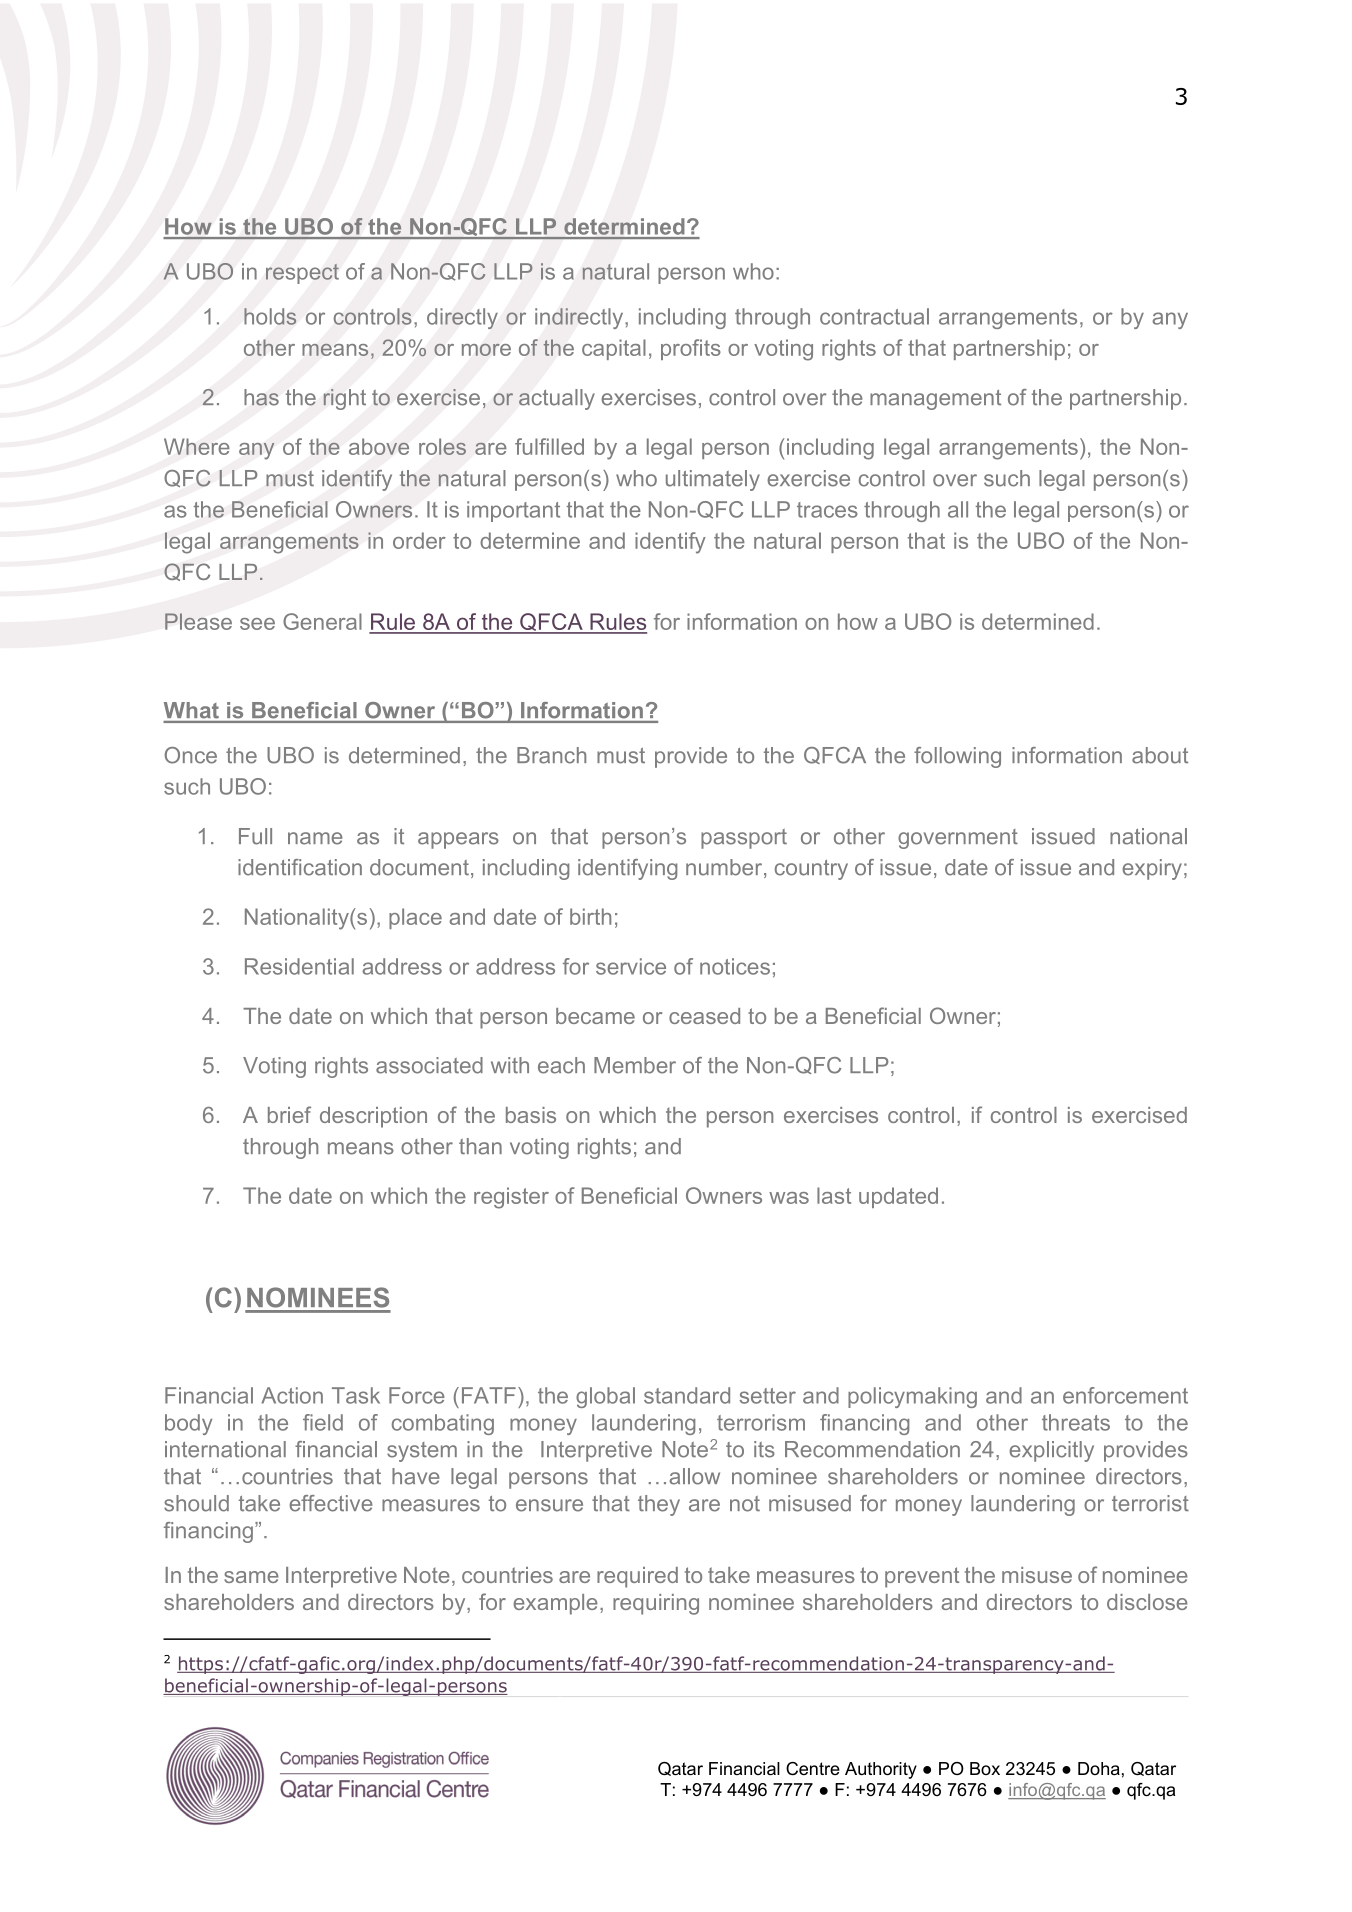 The width and height of the screenshot is (1352, 1912). I want to click on Action, so click(292, 1395).
